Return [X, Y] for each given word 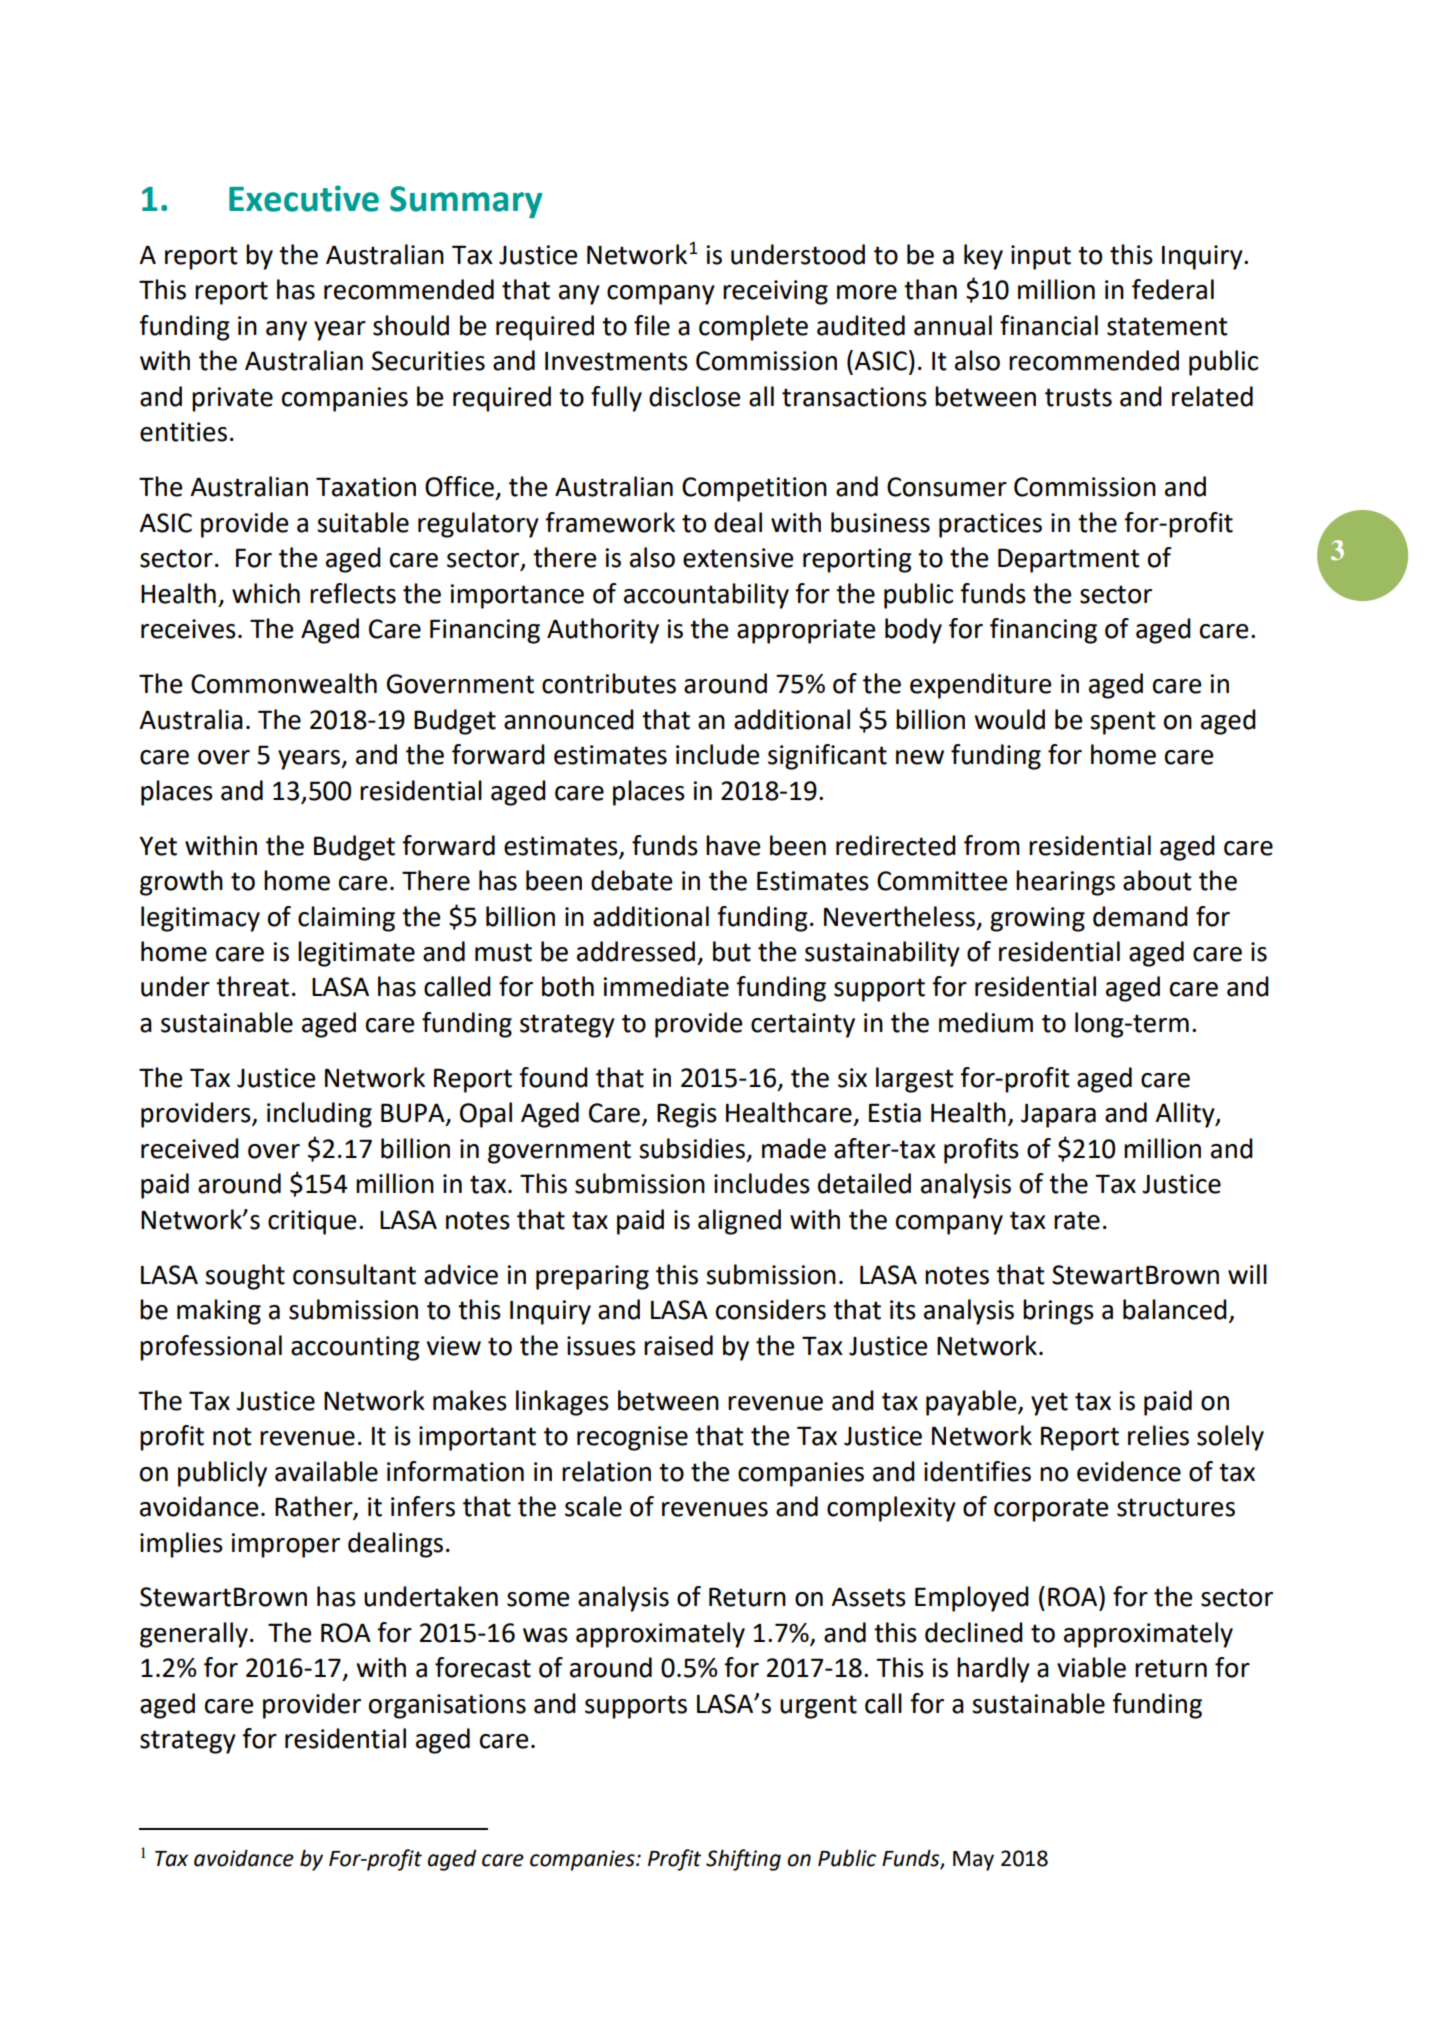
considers [771, 1309]
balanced [1175, 1309]
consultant [354, 1274]
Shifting [743, 1860]
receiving [775, 292]
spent [1123, 723]
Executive [304, 198]
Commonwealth [284, 683]
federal [1173, 289]
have [733, 845]
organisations [447, 1706]
